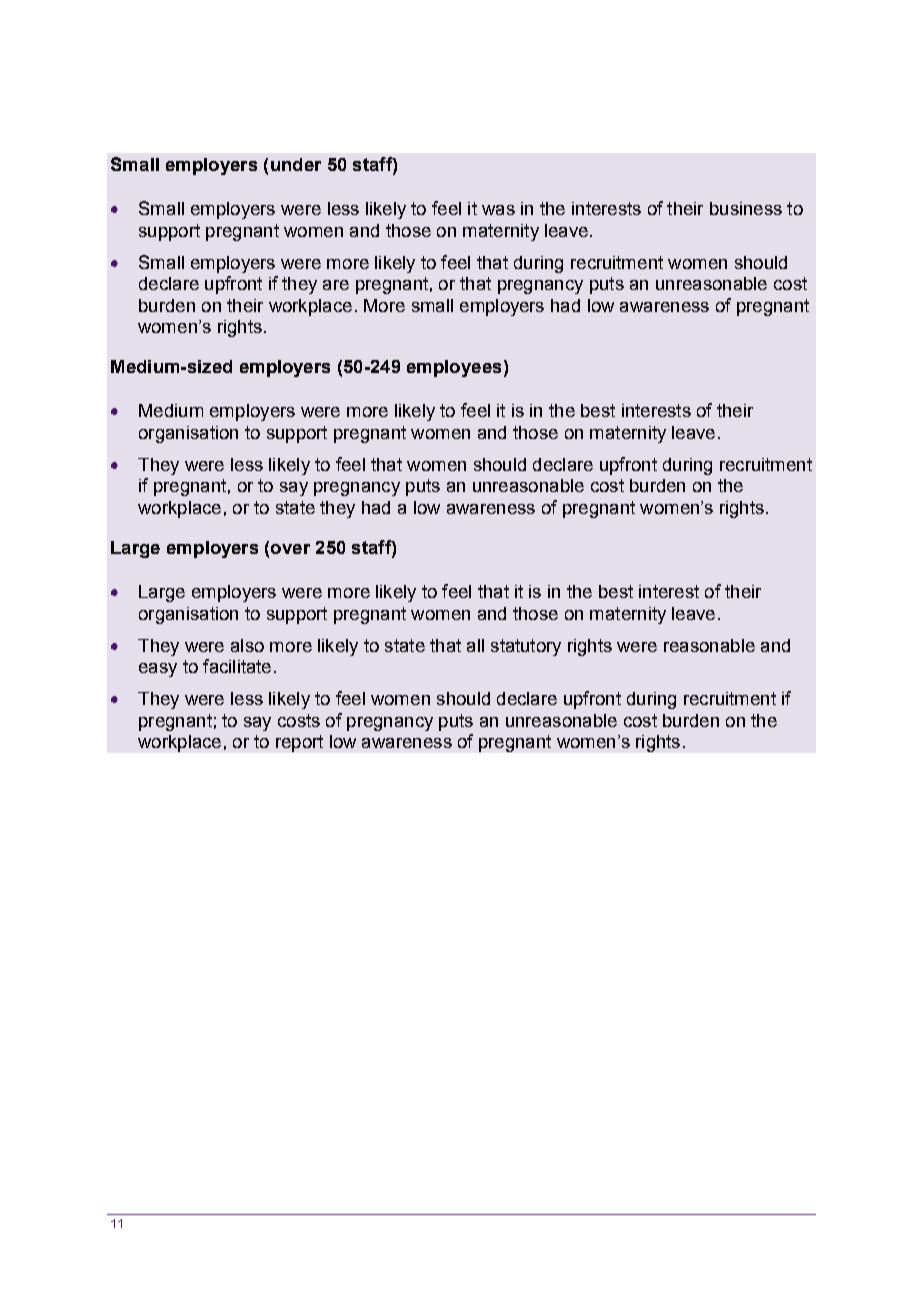 This screenshot has height=1308, width=924. What do you see at coordinates (237, 666) in the screenshot?
I see `facilitate` at bounding box center [237, 666].
